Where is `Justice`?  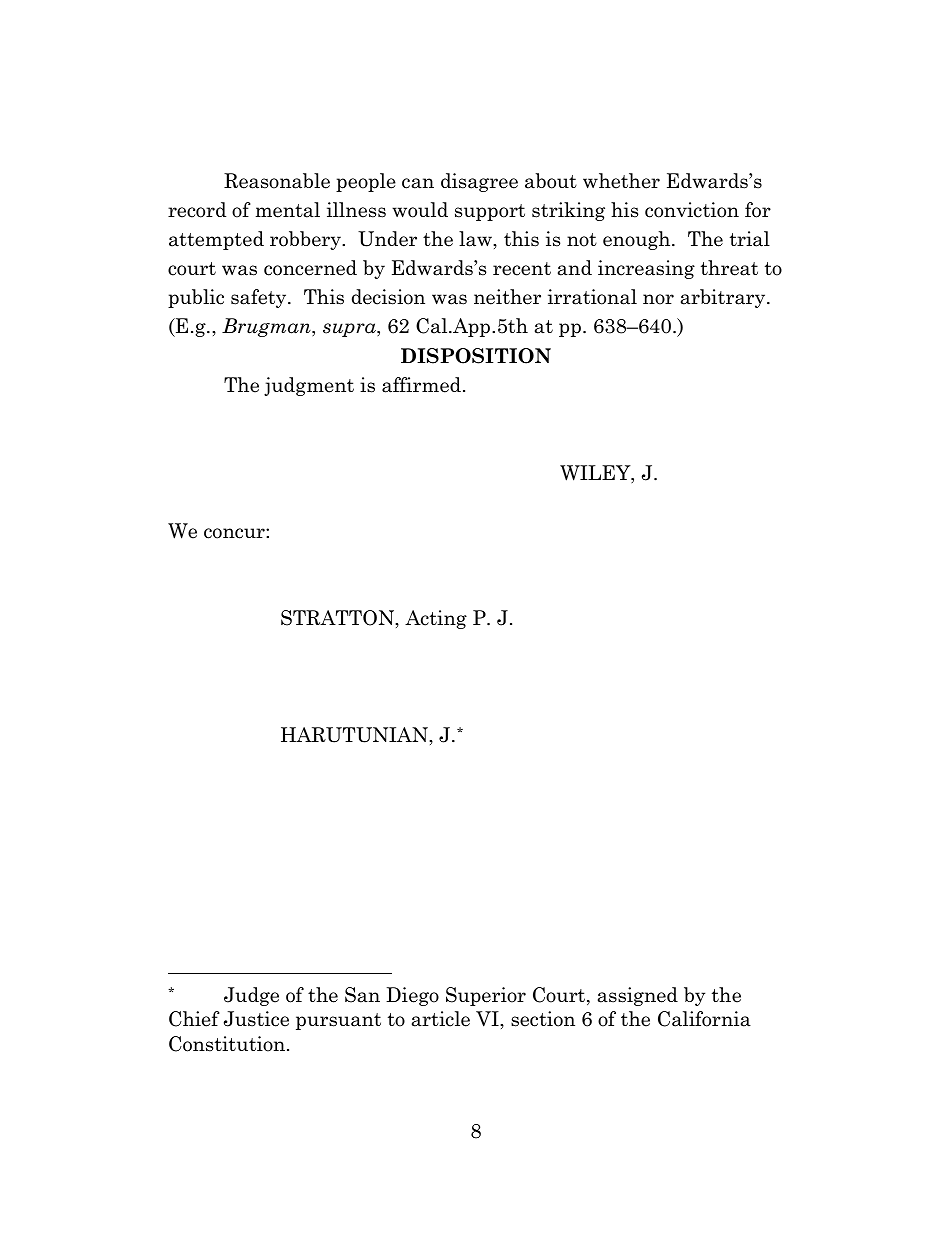
Justice is located at coordinates (256, 1019).
